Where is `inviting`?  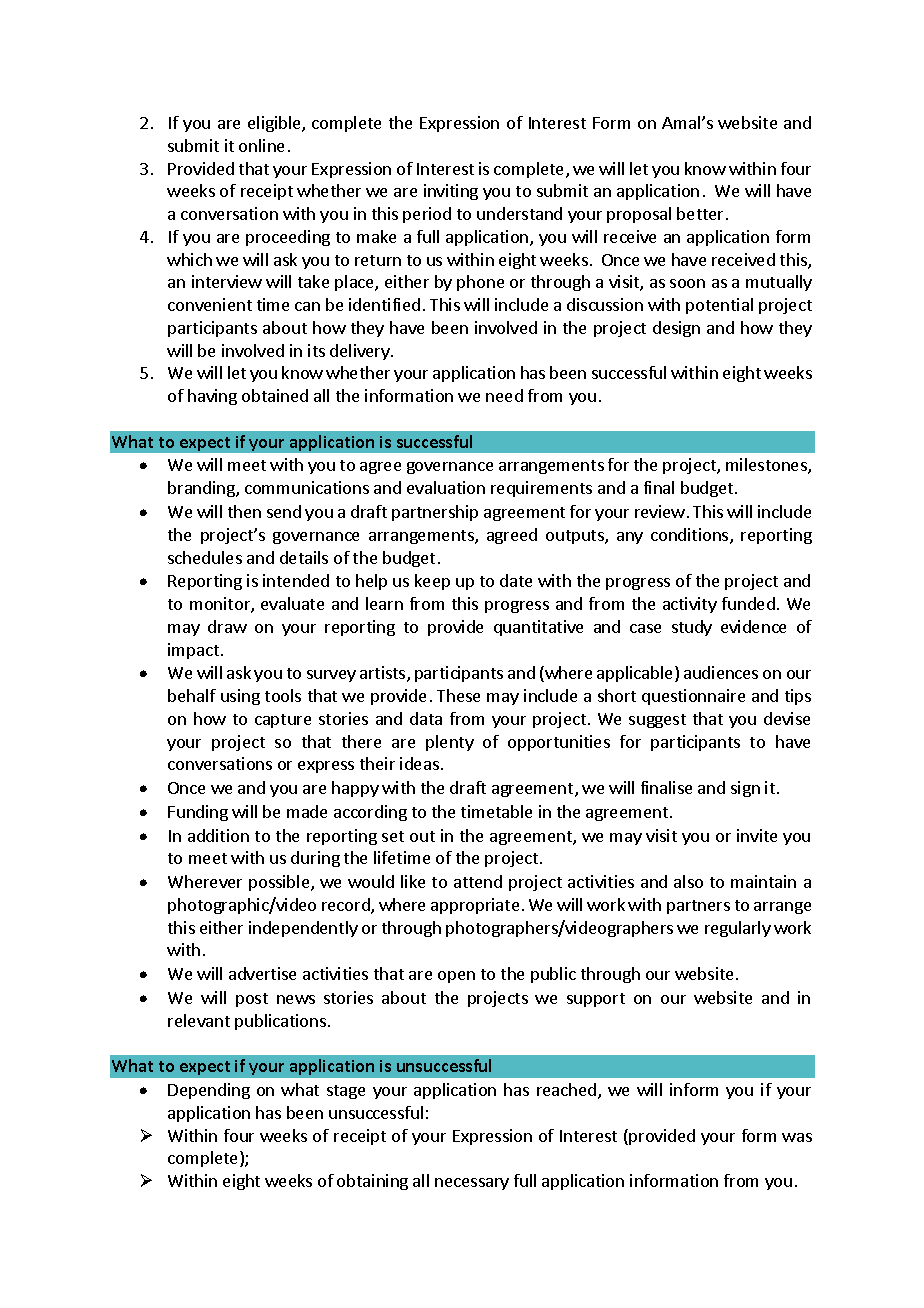
inviting is located at coordinates (451, 192).
